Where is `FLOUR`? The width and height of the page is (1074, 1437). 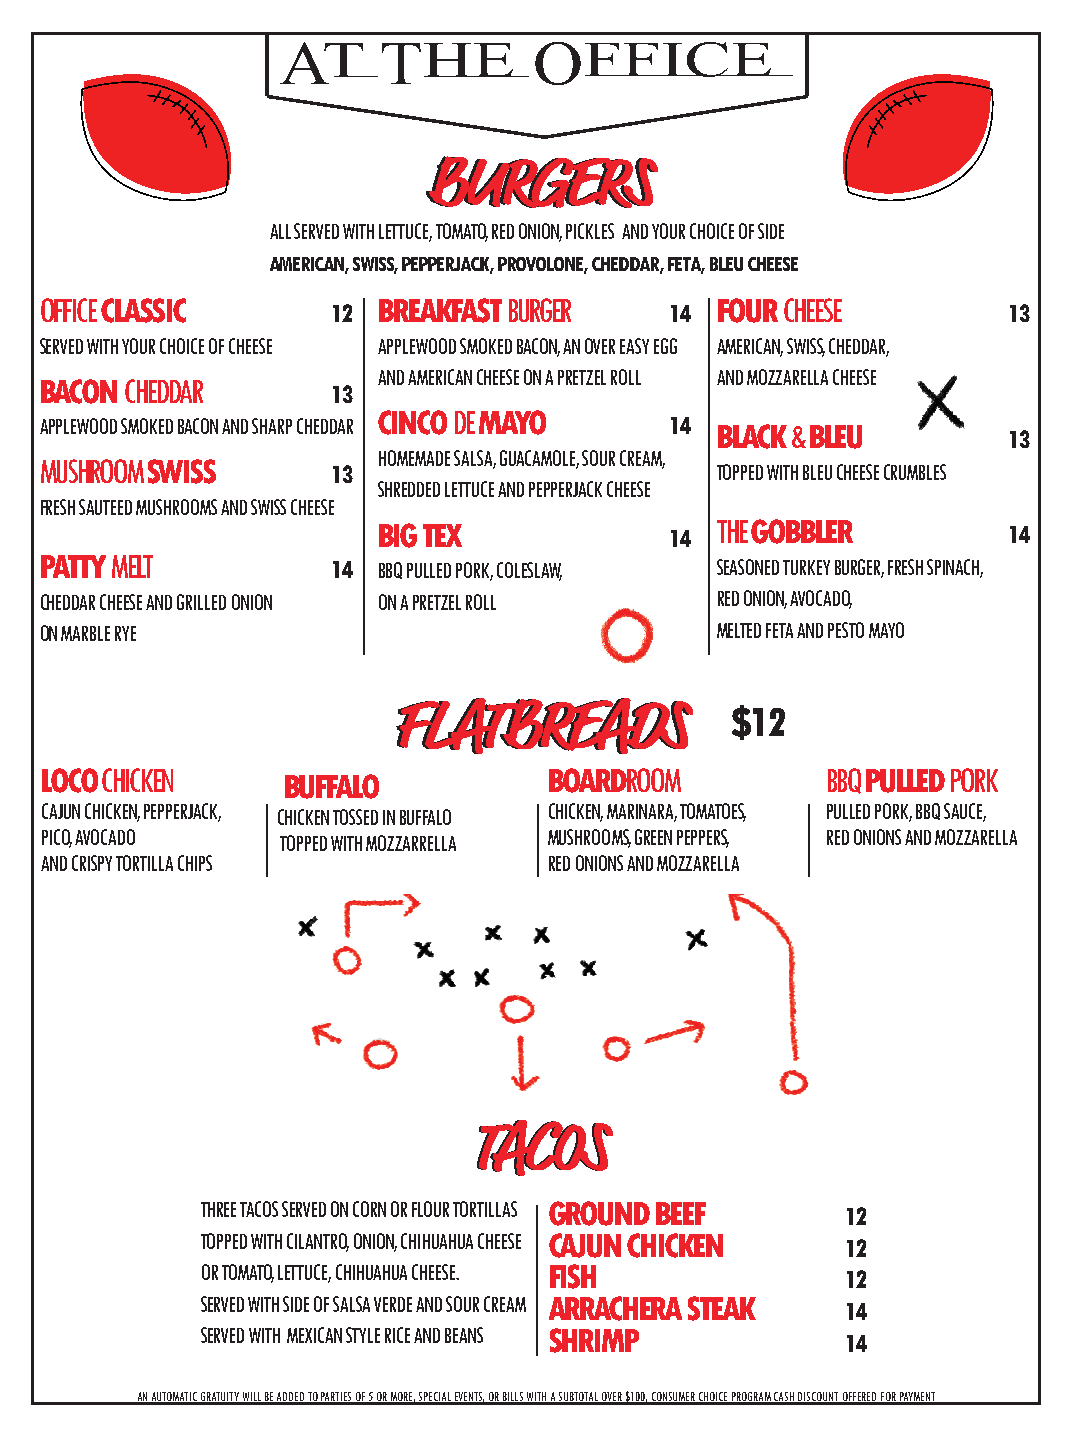
FLOUR is located at coordinates (430, 1209).
